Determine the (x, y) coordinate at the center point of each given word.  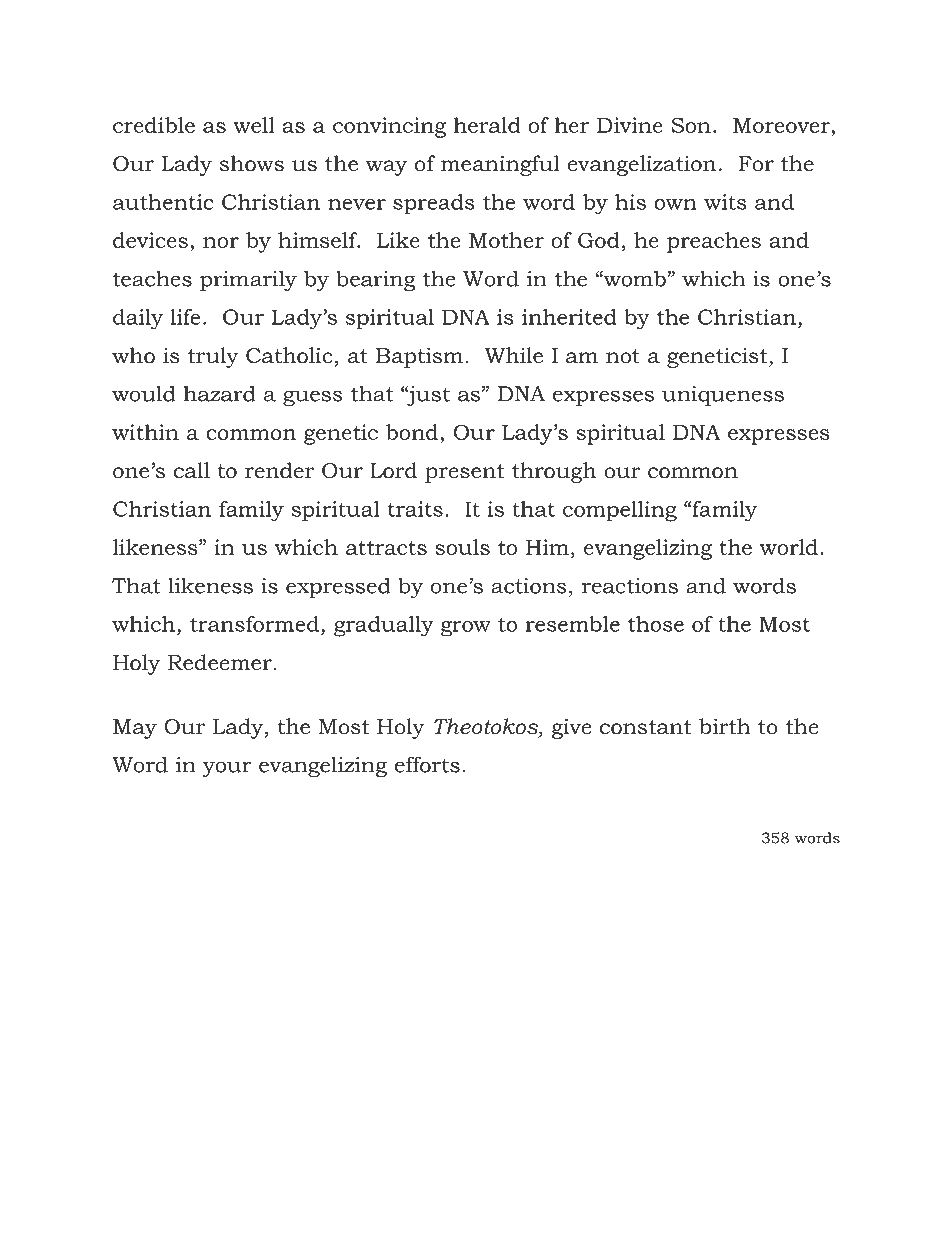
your (226, 769)
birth (725, 726)
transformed (256, 624)
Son (691, 125)
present (464, 473)
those (656, 624)
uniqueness (723, 396)
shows (252, 163)
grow (466, 629)
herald (487, 125)
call (192, 470)
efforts (427, 764)
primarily (248, 280)
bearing (376, 280)
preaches (714, 242)
